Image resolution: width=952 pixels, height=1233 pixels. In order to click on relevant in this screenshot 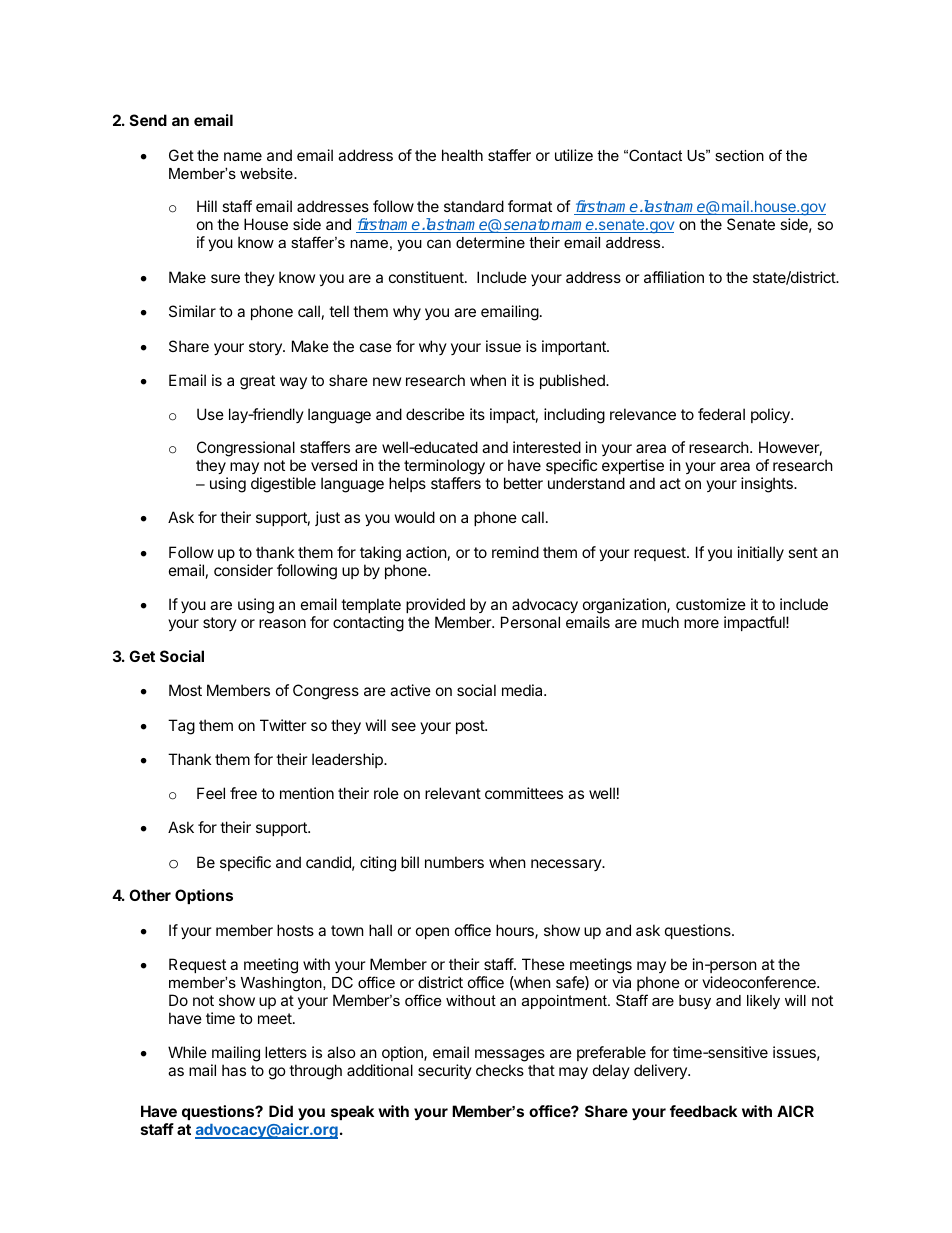, I will do `click(453, 793)`.
